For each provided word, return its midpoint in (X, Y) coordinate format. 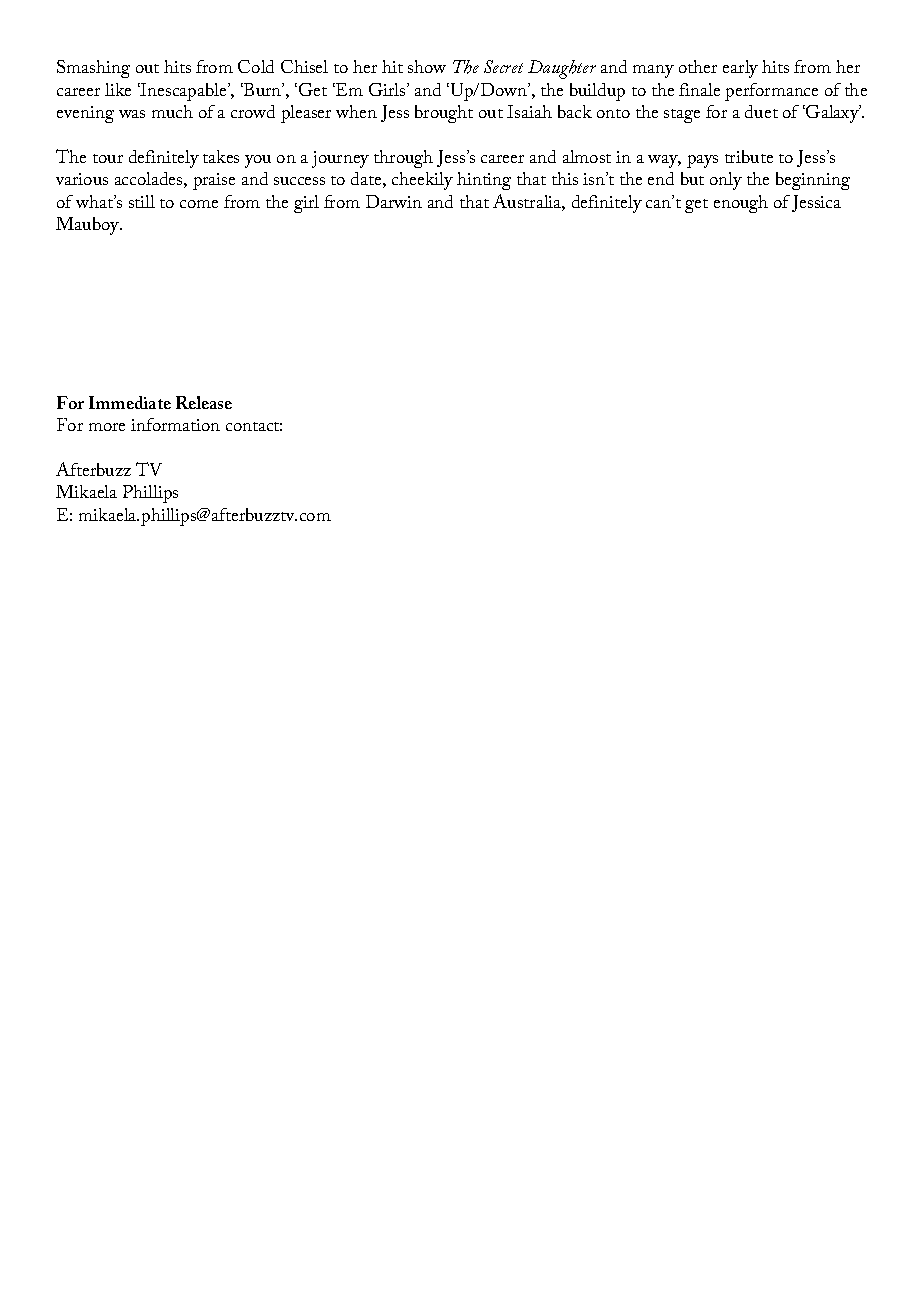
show (427, 66)
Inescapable (184, 92)
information (175, 424)
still (142, 201)
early (740, 69)
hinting (484, 181)
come (199, 204)
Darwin (394, 201)
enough (741, 204)
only (726, 181)
